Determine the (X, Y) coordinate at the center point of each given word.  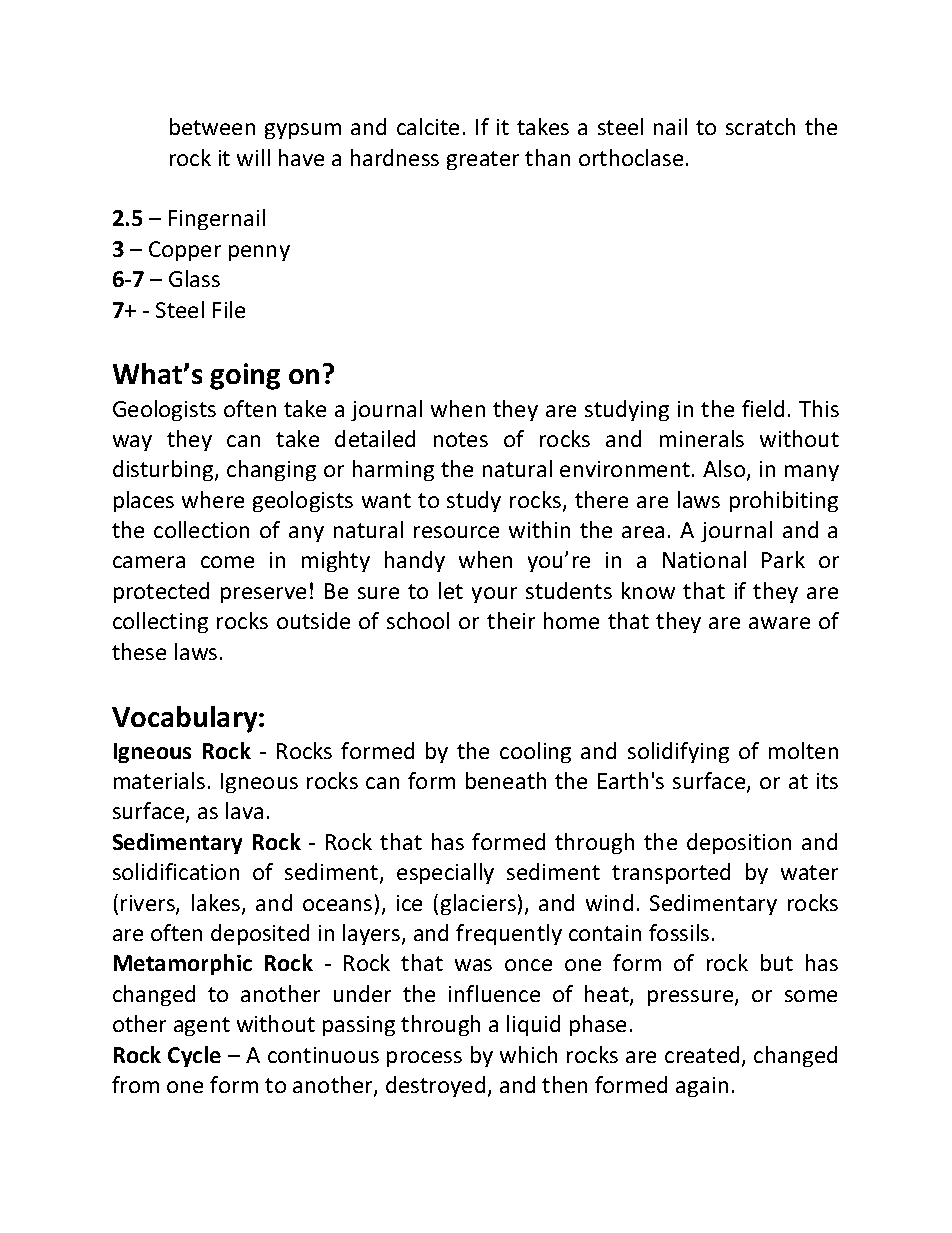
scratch (760, 126)
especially (445, 873)
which (528, 1054)
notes (461, 439)
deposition (739, 843)
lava (244, 810)
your (494, 595)
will (253, 157)
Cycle (194, 1056)
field (763, 408)
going (245, 376)
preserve (263, 595)
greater (483, 160)
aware (779, 623)
